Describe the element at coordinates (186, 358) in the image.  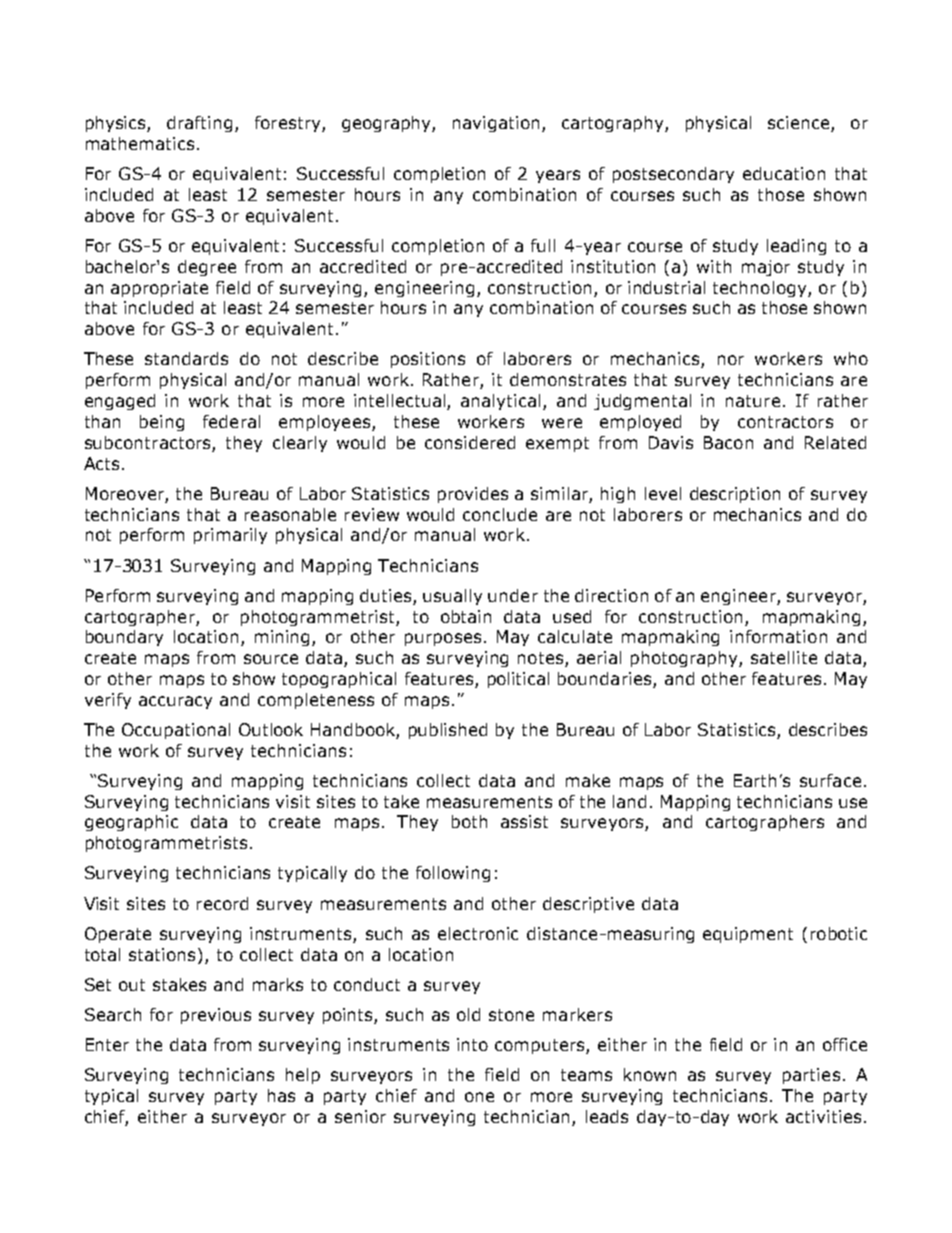
I see `standards` at that location.
